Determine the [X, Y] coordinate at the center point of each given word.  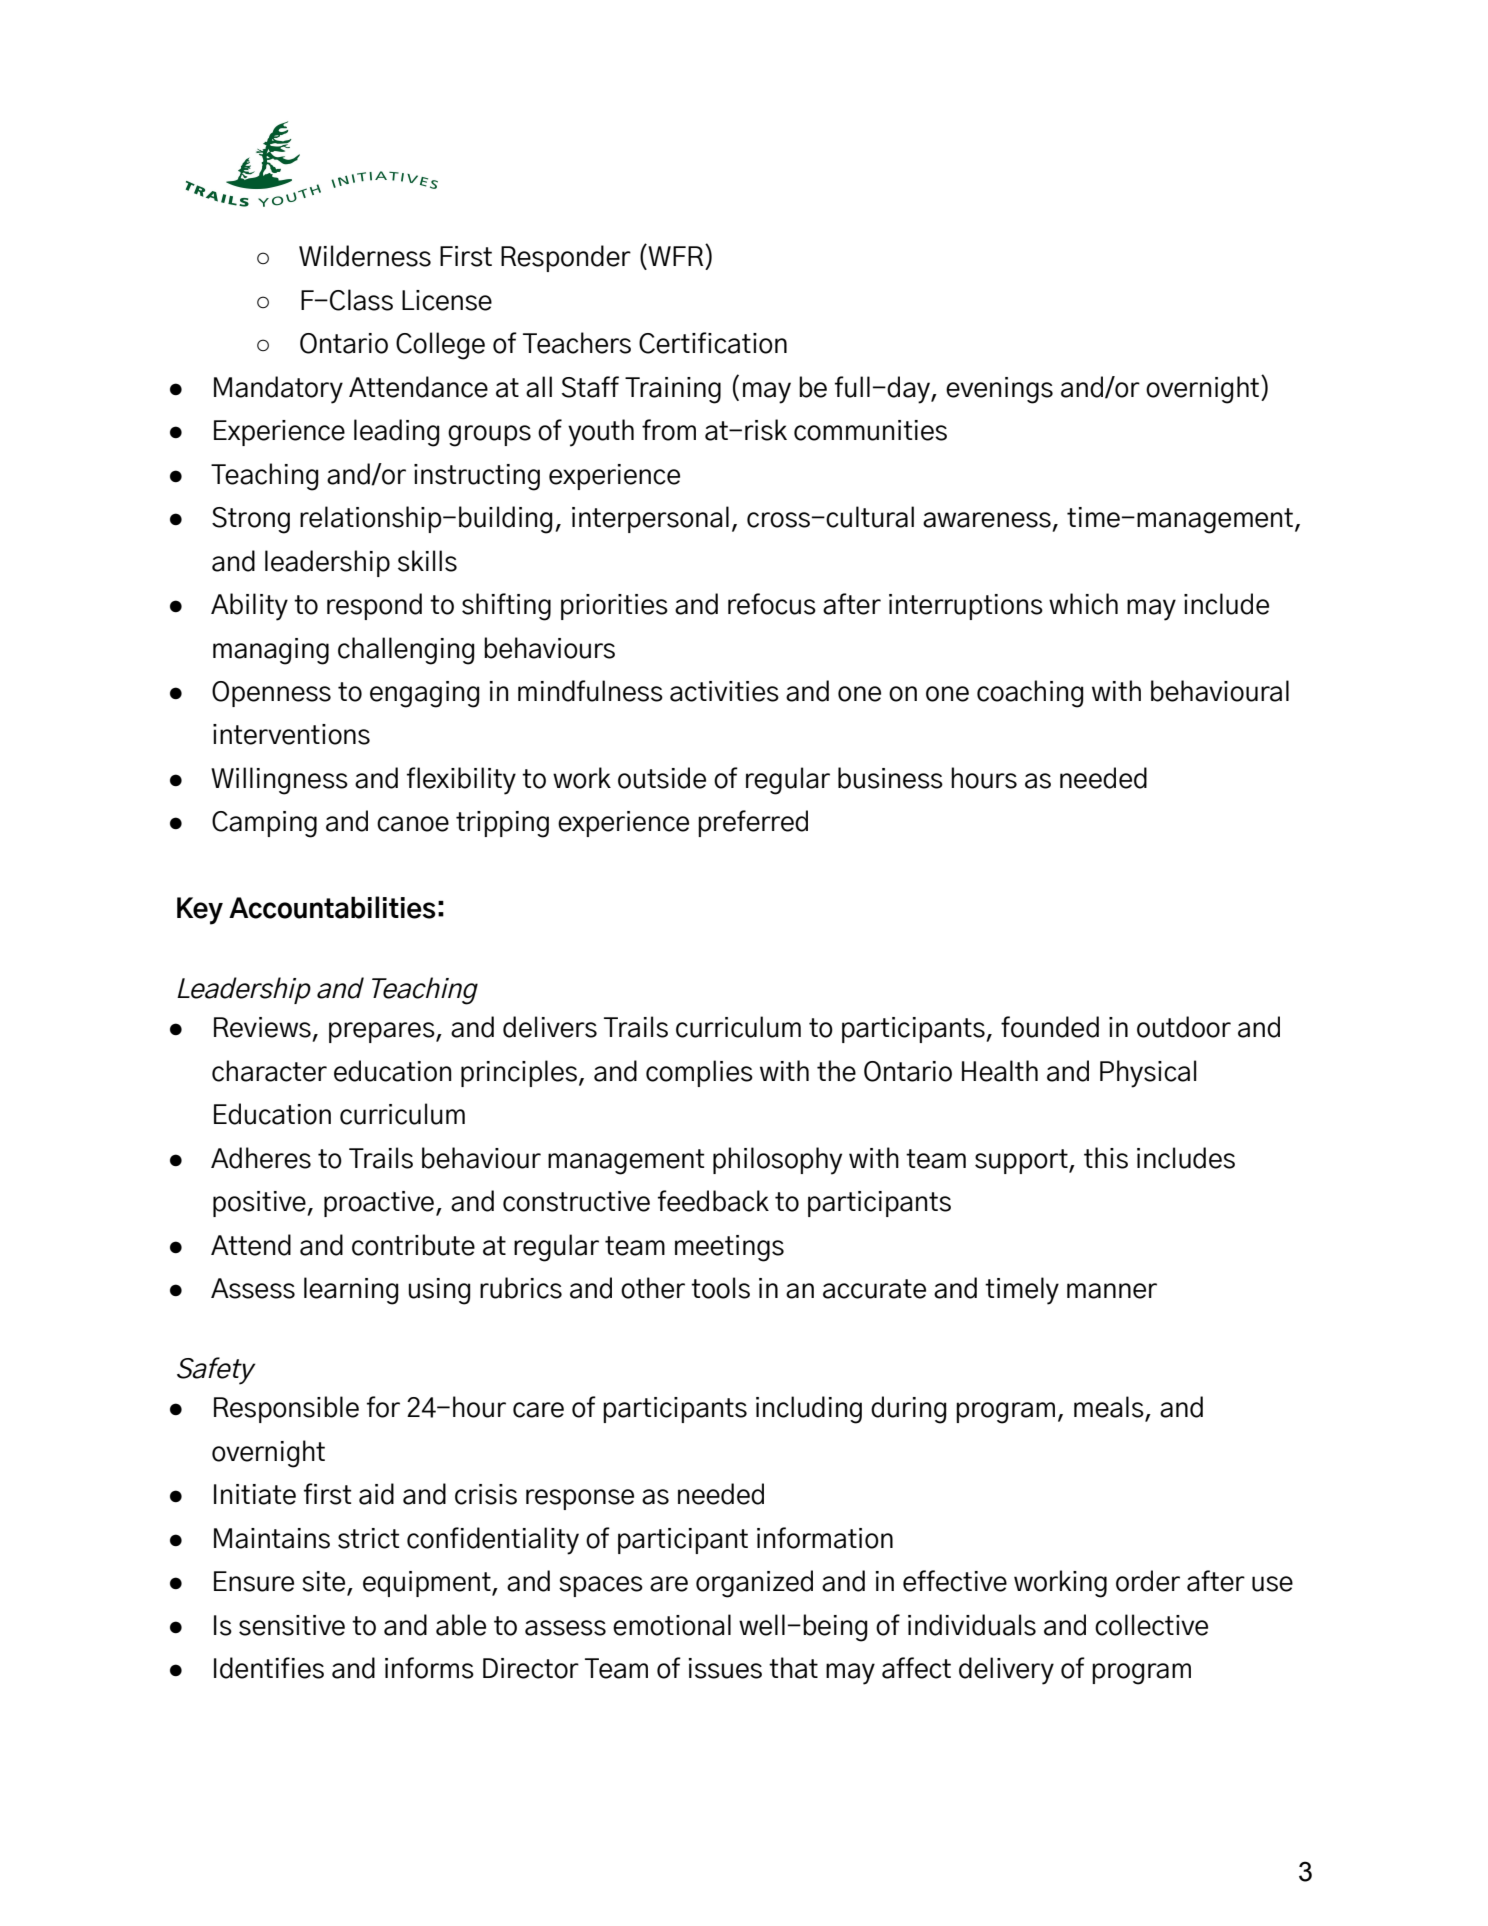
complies [699, 1073]
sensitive [292, 1625]
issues [725, 1668]
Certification [713, 343]
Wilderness [365, 256]
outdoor [1184, 1027]
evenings [999, 390]
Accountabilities [332, 907]
